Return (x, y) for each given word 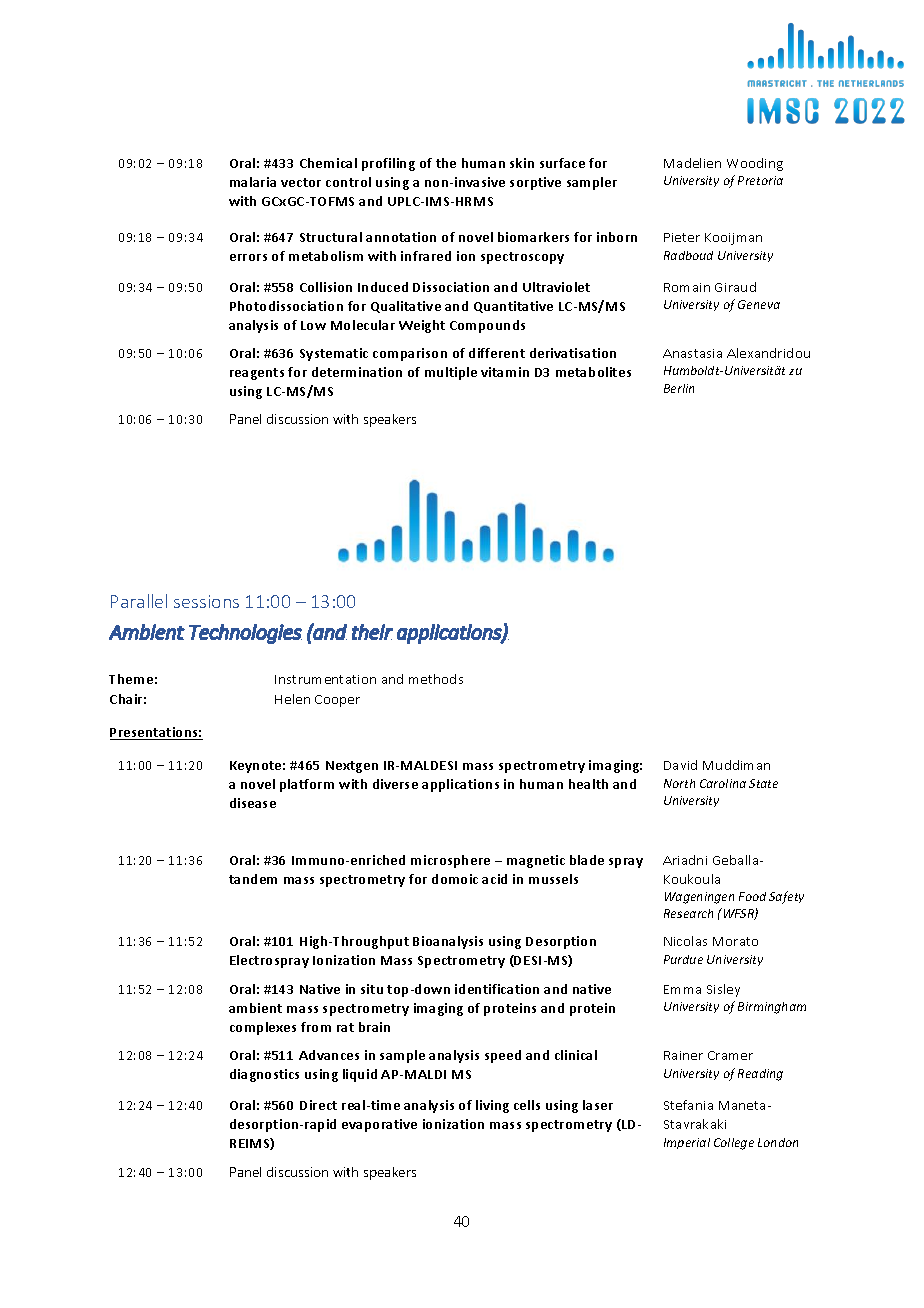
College (734, 1144)
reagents (257, 374)
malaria (253, 182)
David (680, 765)
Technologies (245, 634)
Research (688, 913)
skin (522, 163)
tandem (253, 879)
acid (494, 879)
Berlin (679, 388)
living (492, 1106)
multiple (451, 373)
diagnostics (264, 1075)
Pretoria (760, 180)
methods (436, 679)
